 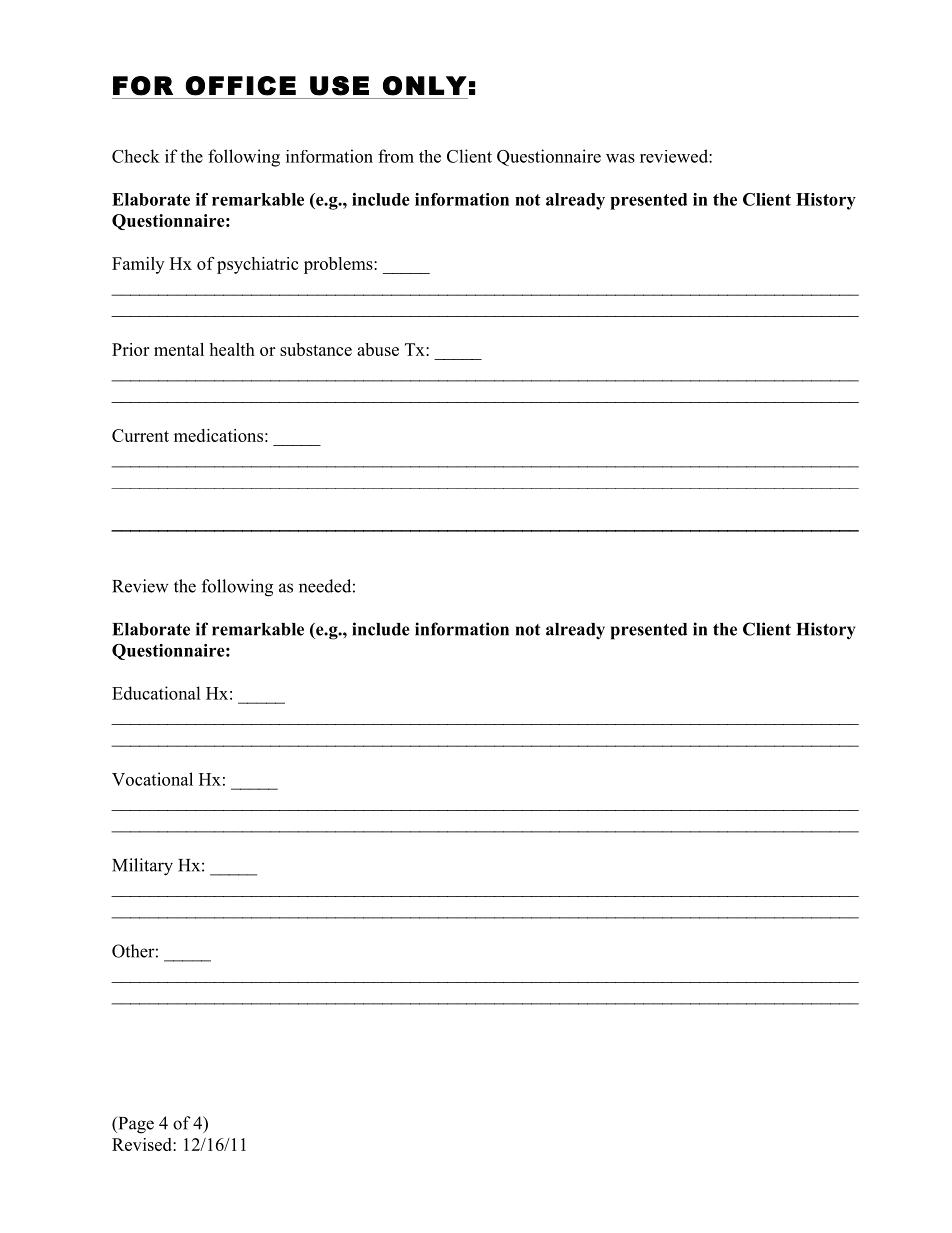 What do you see at coordinates (140, 435) in the page?
I see `Current` at bounding box center [140, 435].
